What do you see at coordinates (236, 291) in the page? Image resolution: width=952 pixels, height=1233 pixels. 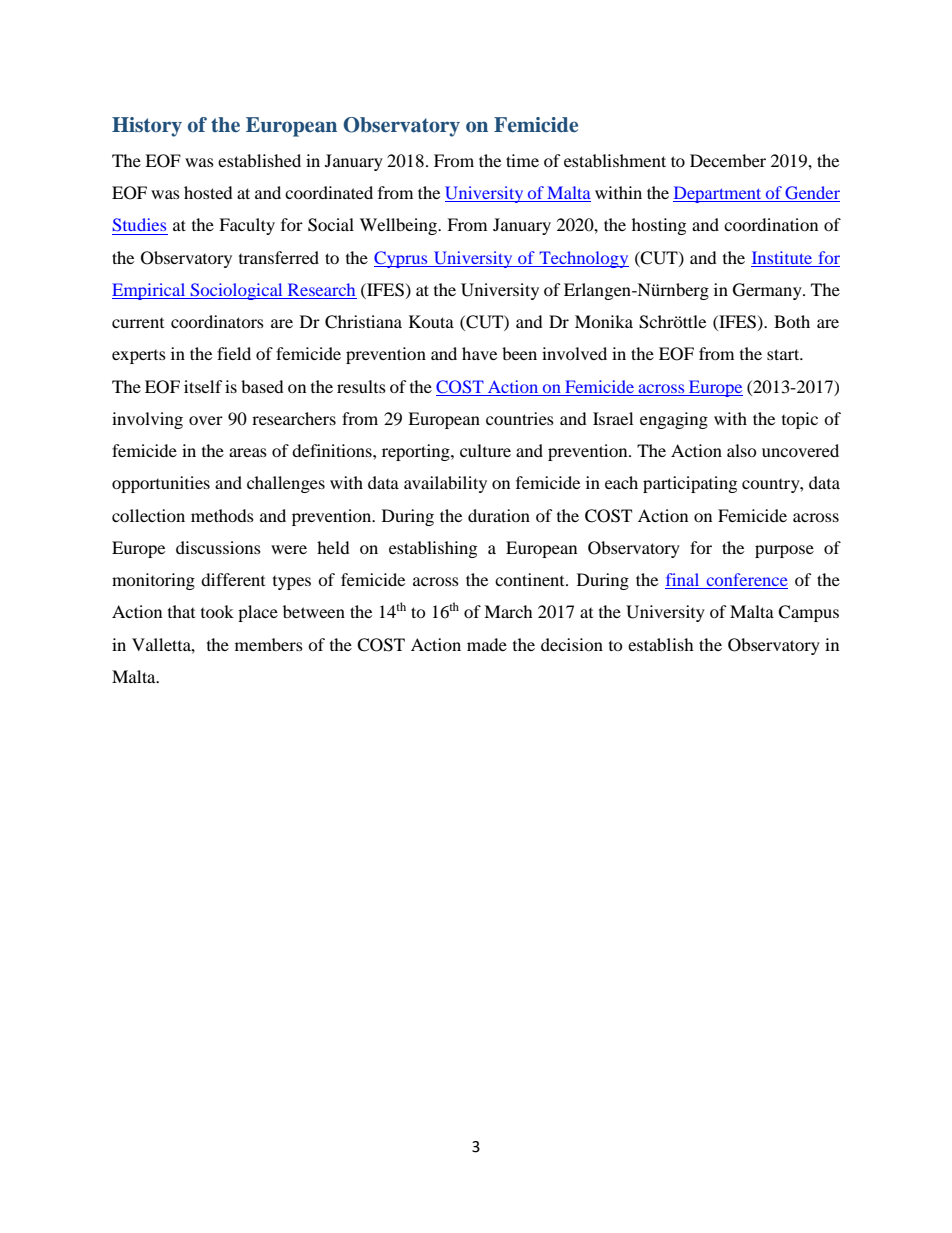 I see `Sociological` at bounding box center [236, 291].
